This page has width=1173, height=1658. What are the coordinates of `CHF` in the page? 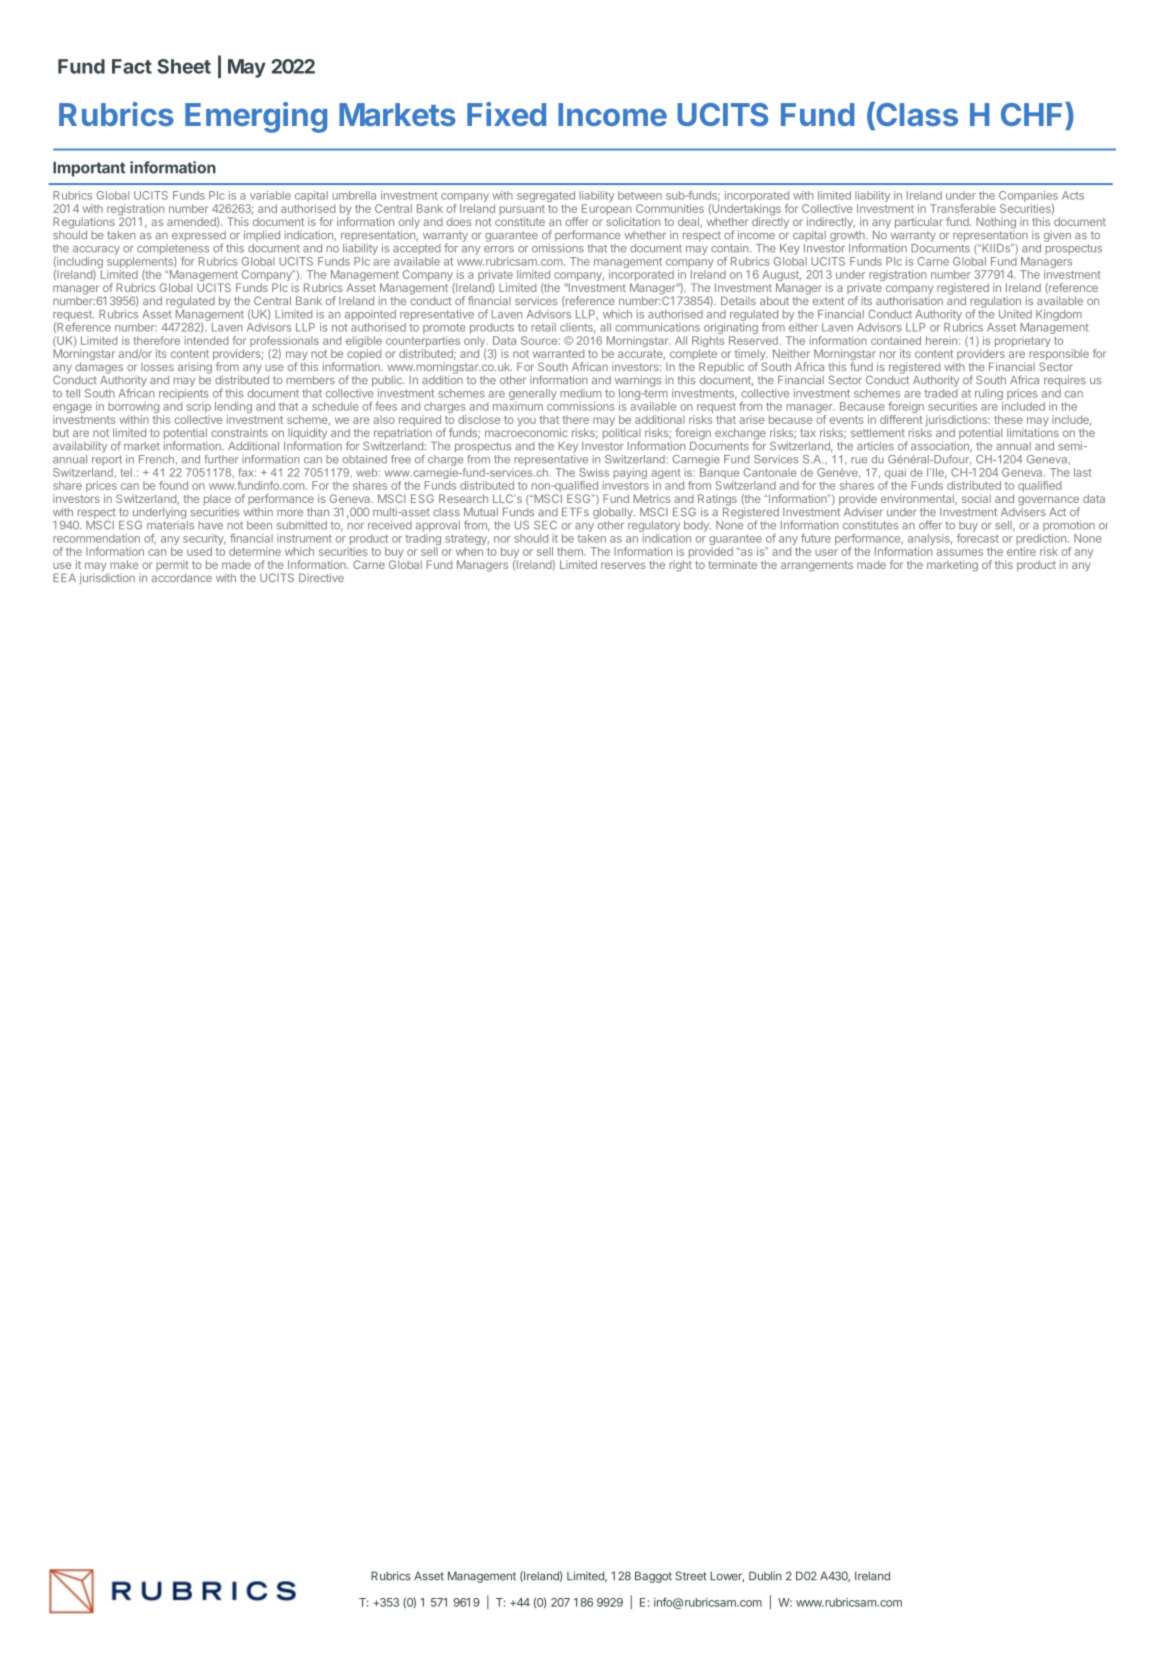 It's located at (1033, 114).
